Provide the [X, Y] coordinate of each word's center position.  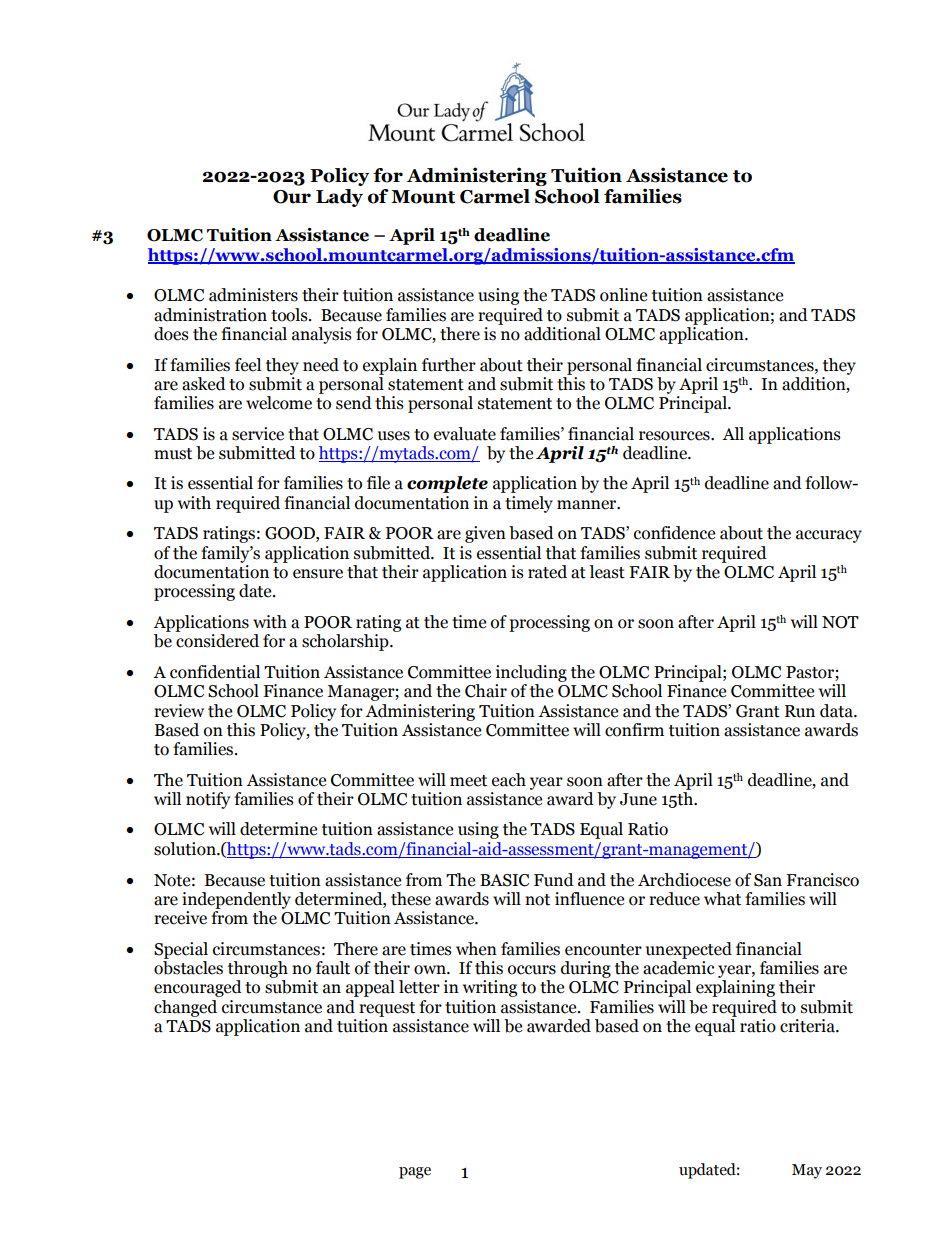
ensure [318, 574]
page [415, 1173]
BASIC [504, 880]
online [623, 295]
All [733, 433]
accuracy [829, 536]
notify [208, 800]
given [485, 534]
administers [253, 295]
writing [490, 988]
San [768, 880]
